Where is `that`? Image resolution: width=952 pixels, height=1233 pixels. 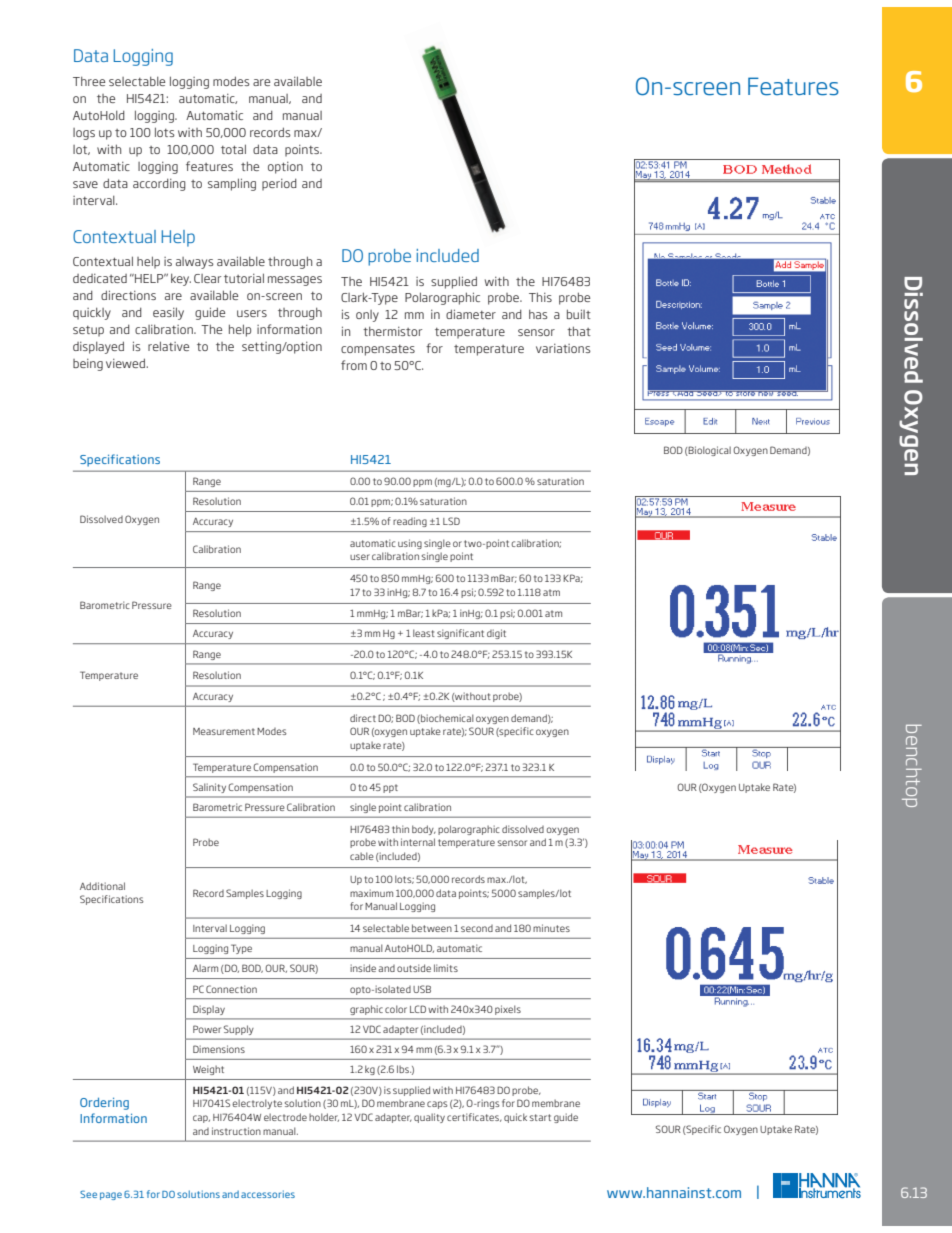 that is located at coordinates (579, 331).
